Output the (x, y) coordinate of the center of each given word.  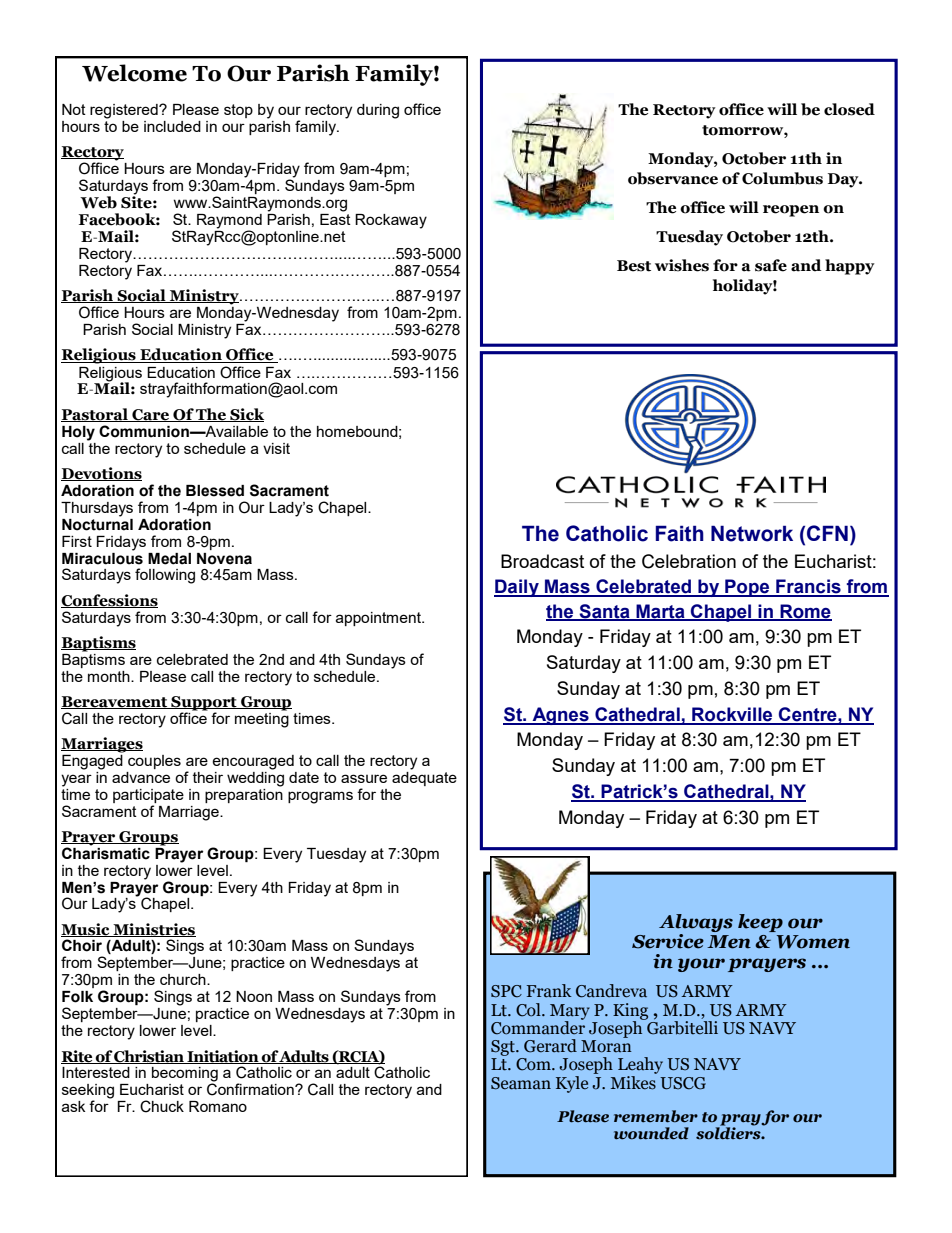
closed (849, 109)
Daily (517, 588)
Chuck (162, 1106)
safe (771, 265)
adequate (424, 777)
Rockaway (391, 221)
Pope (747, 588)
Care (151, 415)
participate (148, 796)
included (172, 126)
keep (760, 923)
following (165, 576)
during (378, 111)
